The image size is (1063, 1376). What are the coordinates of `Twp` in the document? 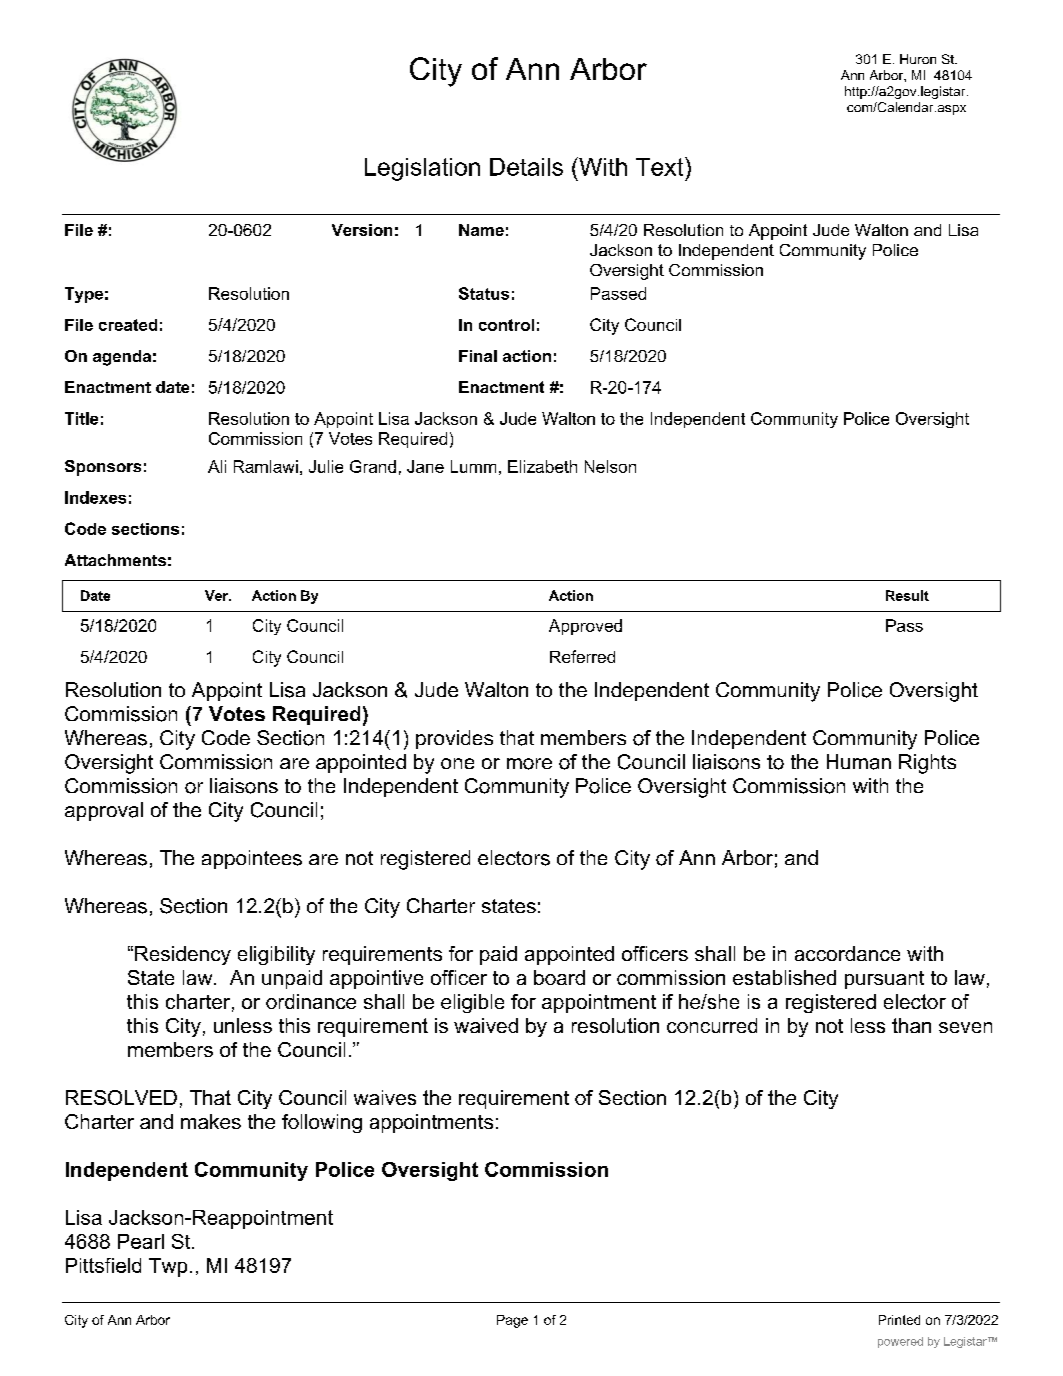 It's located at (168, 1267).
